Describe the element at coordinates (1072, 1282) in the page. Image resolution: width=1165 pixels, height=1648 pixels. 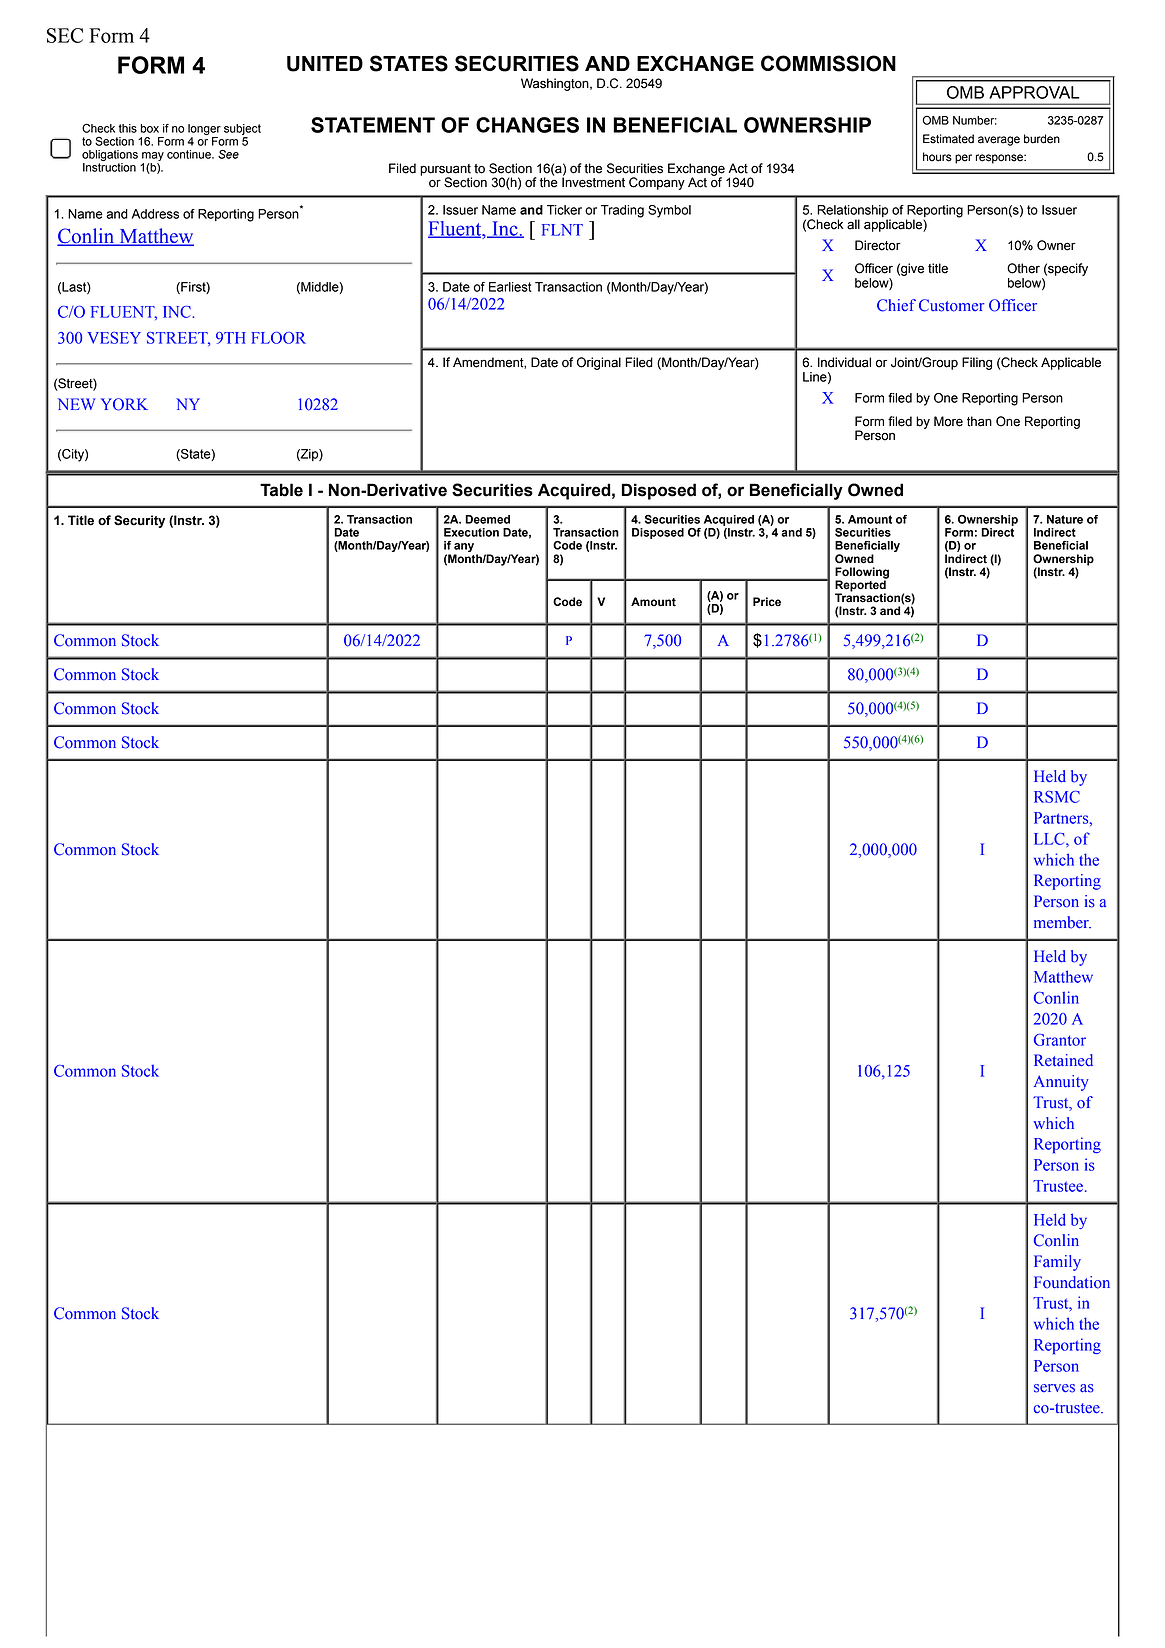
I see `Foundation` at that location.
